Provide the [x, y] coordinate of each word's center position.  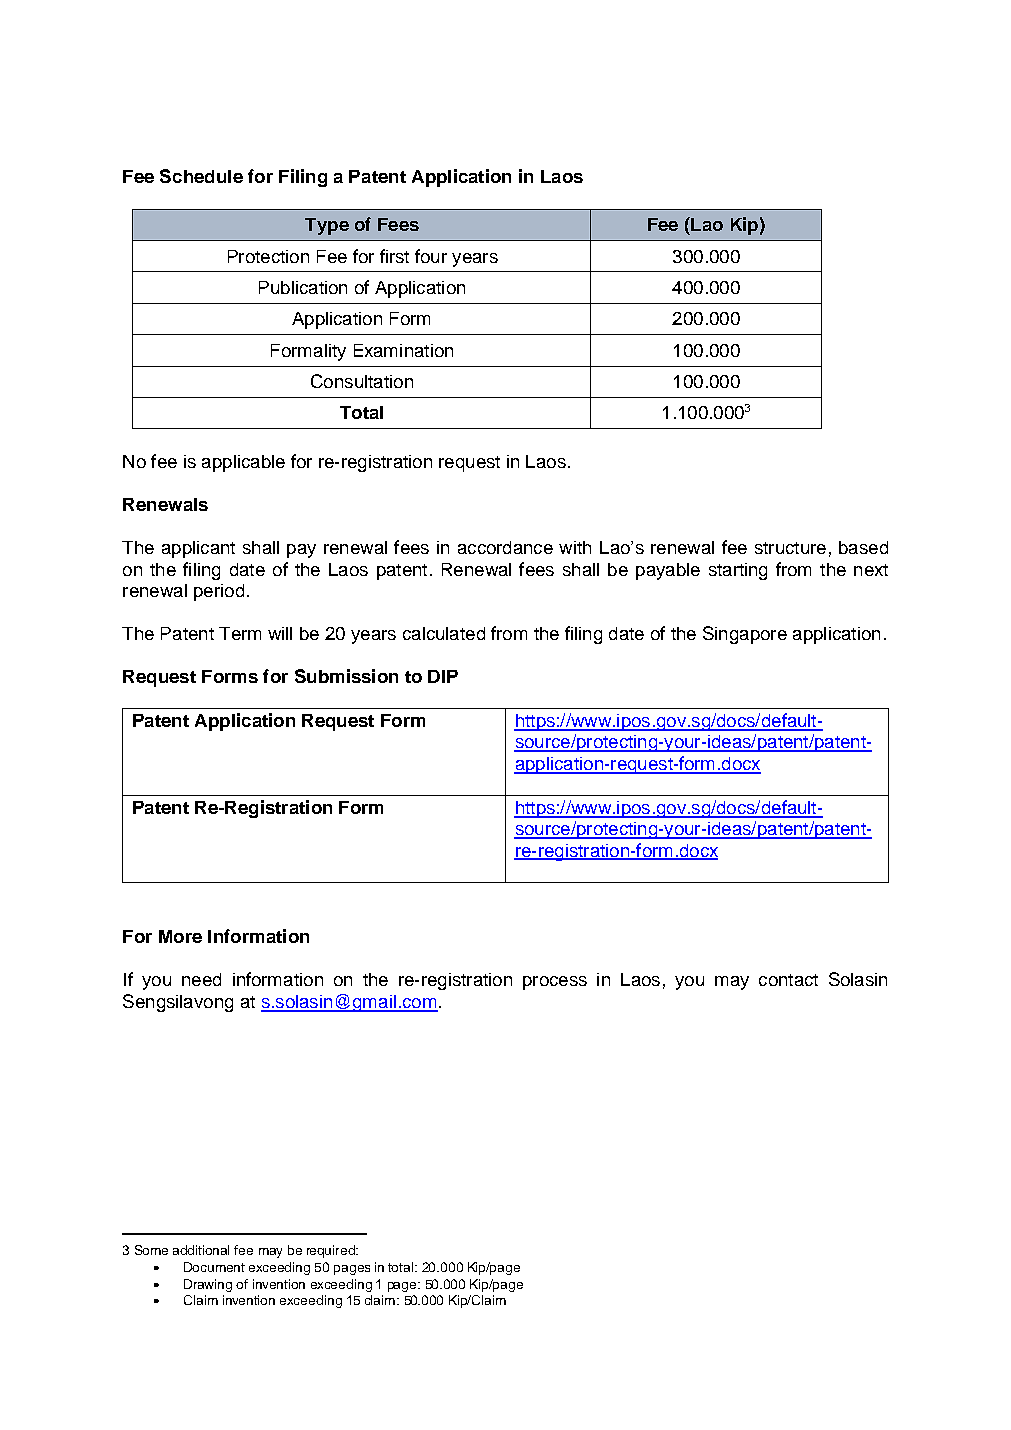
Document [214, 1267]
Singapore [745, 635]
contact [788, 980]
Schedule [201, 176]
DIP [443, 676]
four [431, 256]
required [332, 1251]
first [394, 256]
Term [240, 633]
